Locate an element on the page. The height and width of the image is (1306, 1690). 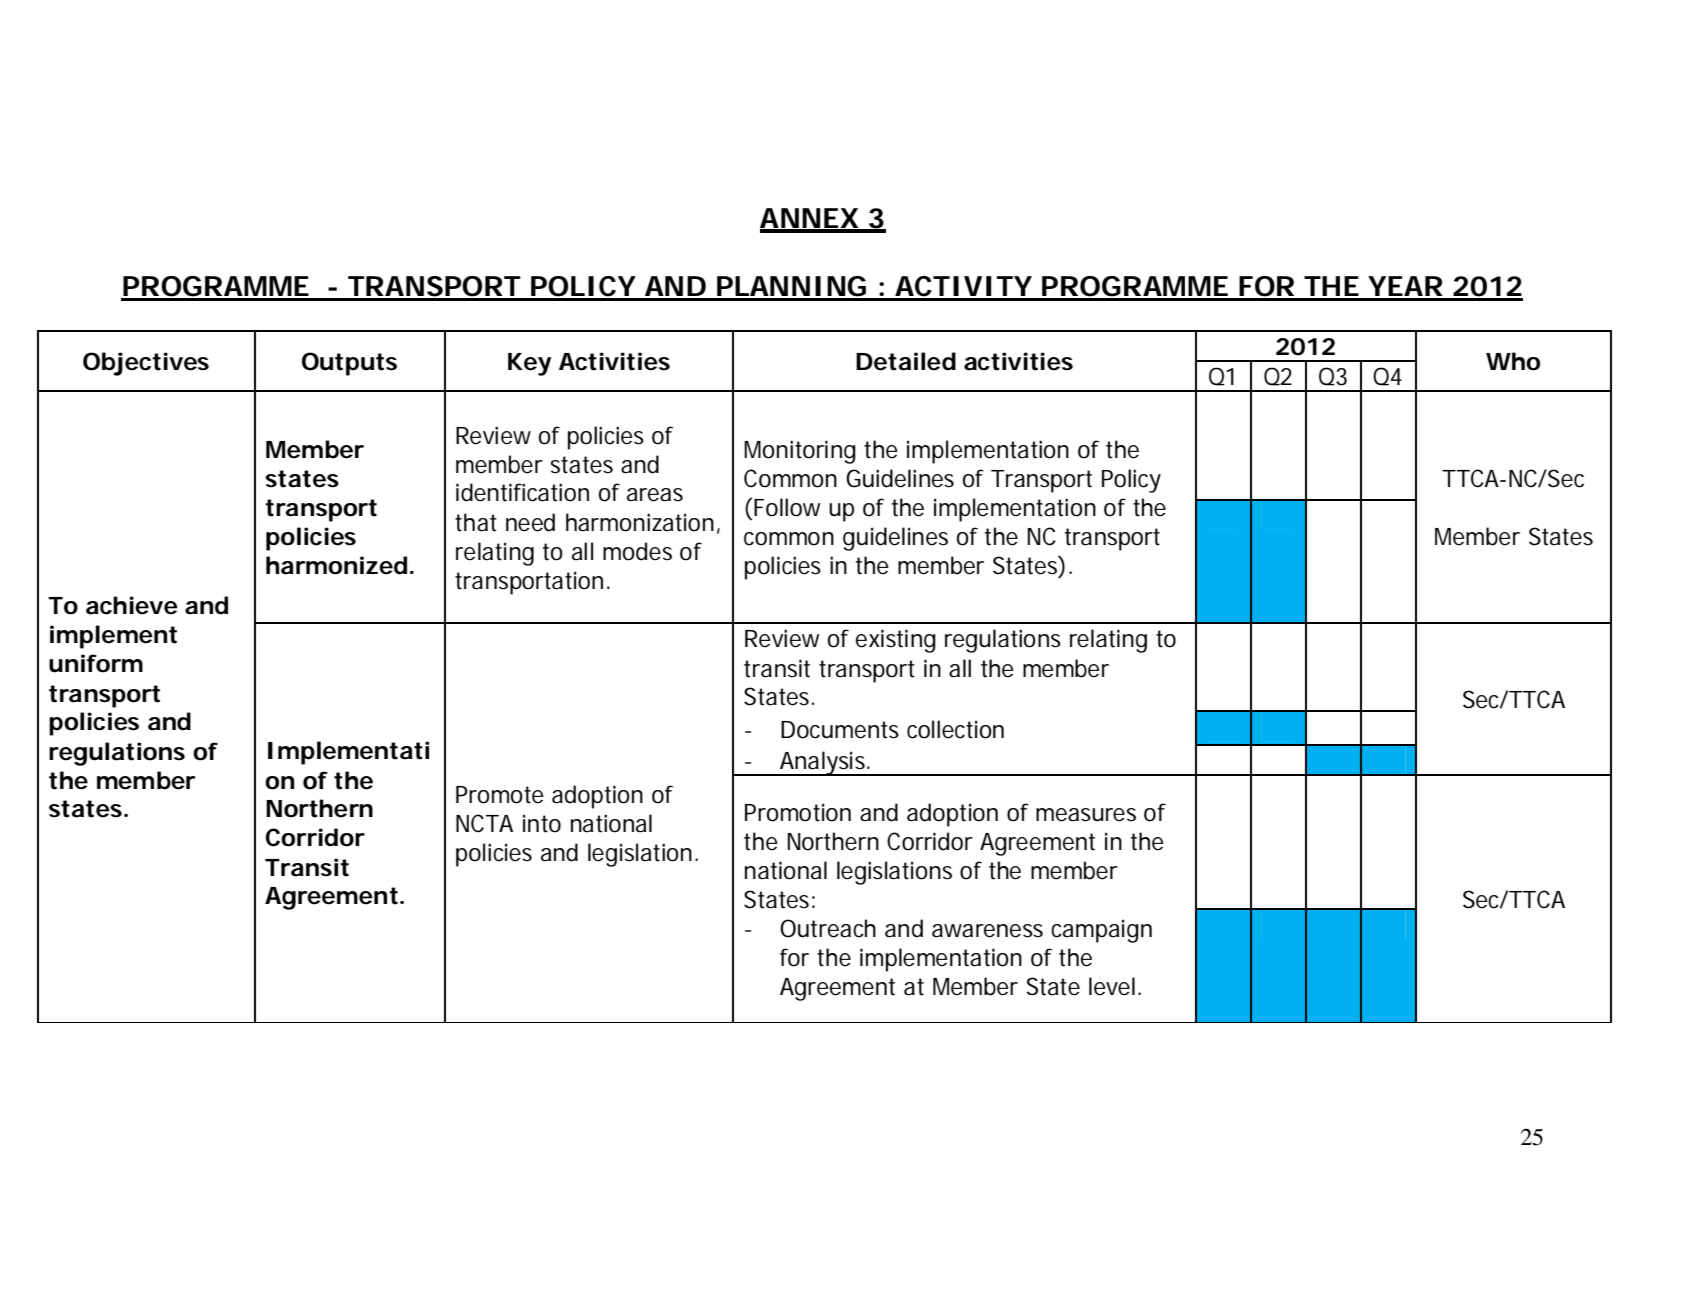
collection is located at coordinates (955, 729).
